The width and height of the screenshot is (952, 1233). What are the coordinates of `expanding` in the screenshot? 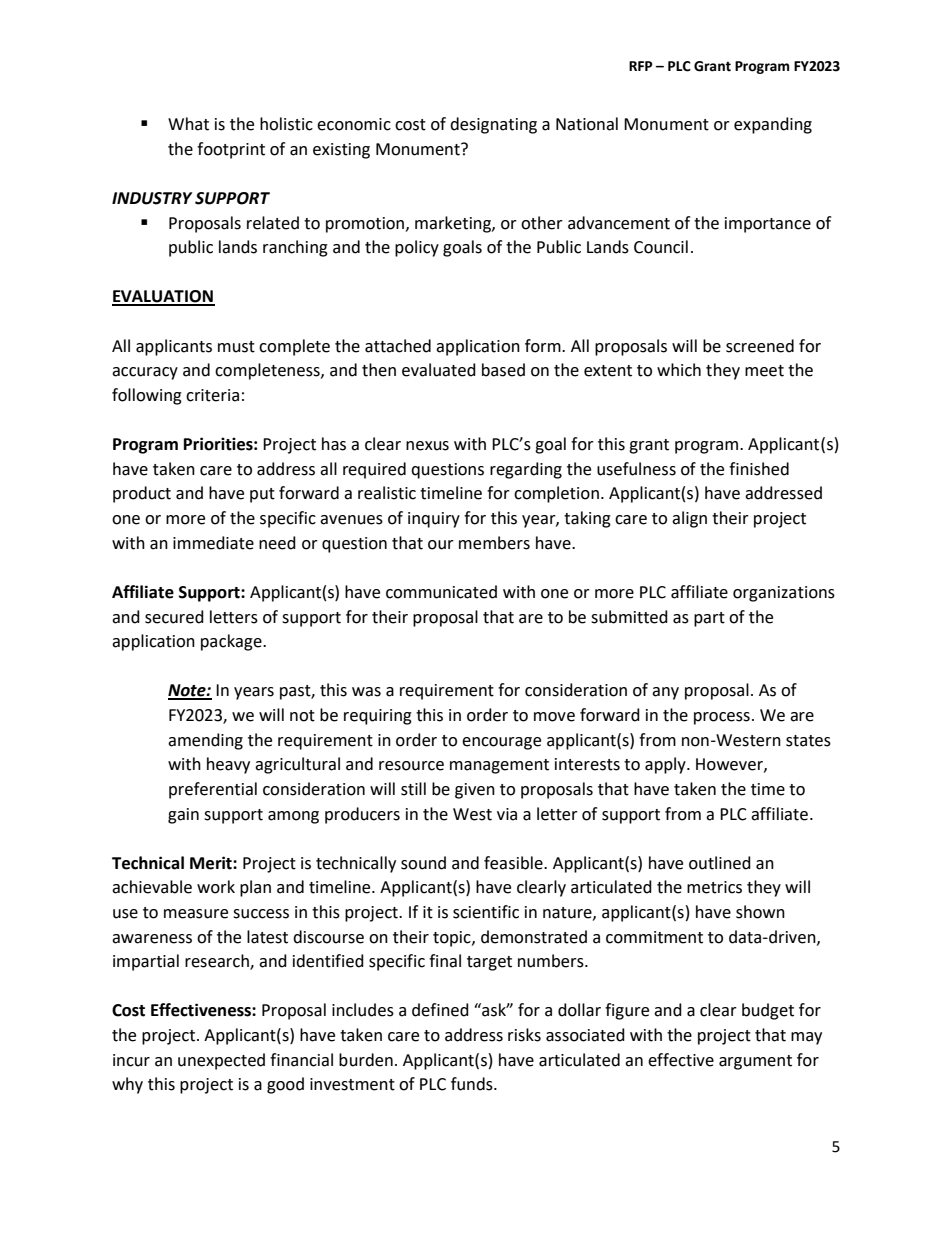 It's located at (773, 125).
